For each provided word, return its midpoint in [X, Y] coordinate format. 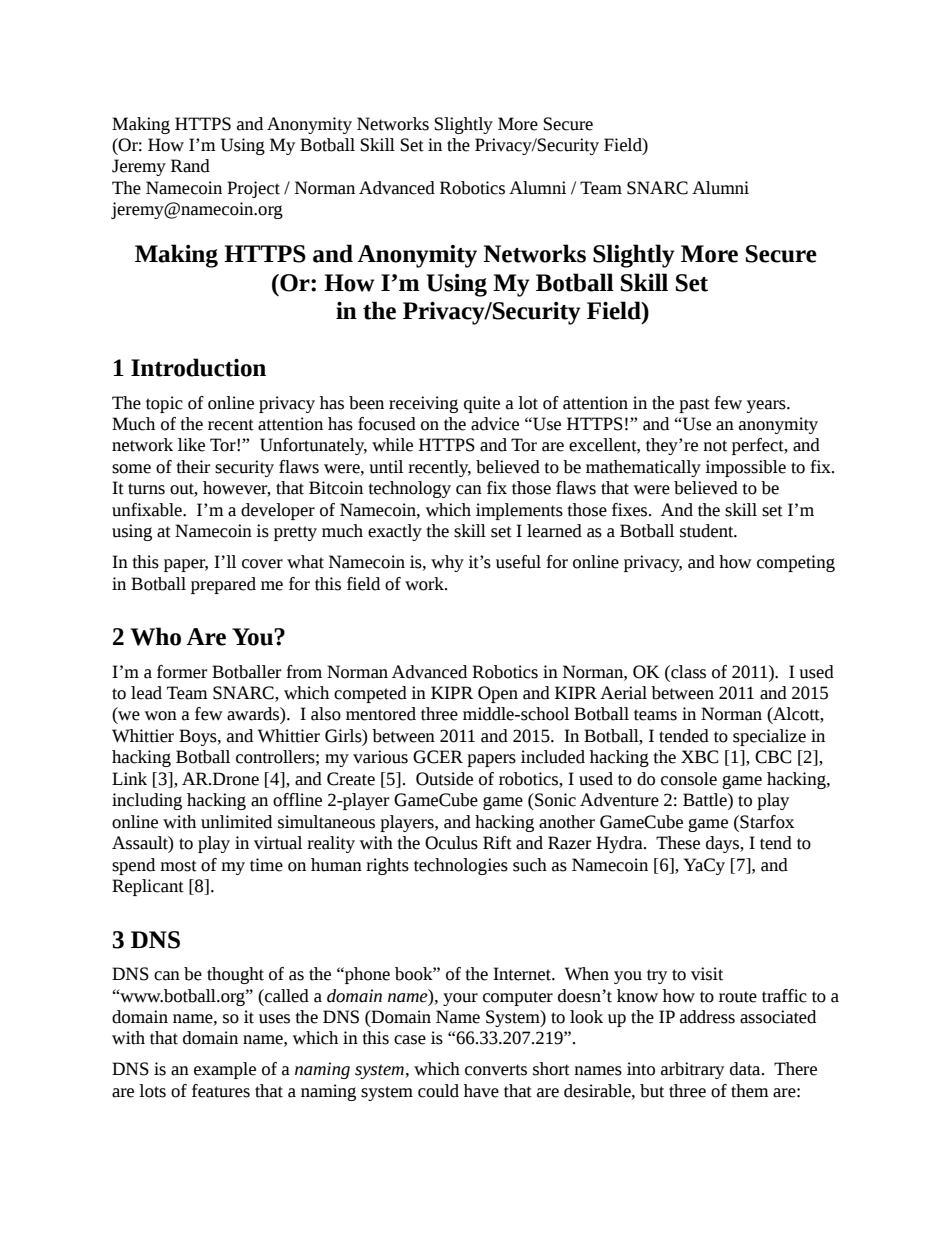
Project [253, 189]
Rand [190, 166]
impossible [745, 468]
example [225, 1070]
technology [409, 489]
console [689, 779]
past [694, 405]
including [147, 801]
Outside [444, 779]
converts [496, 1070]
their [193, 467]
